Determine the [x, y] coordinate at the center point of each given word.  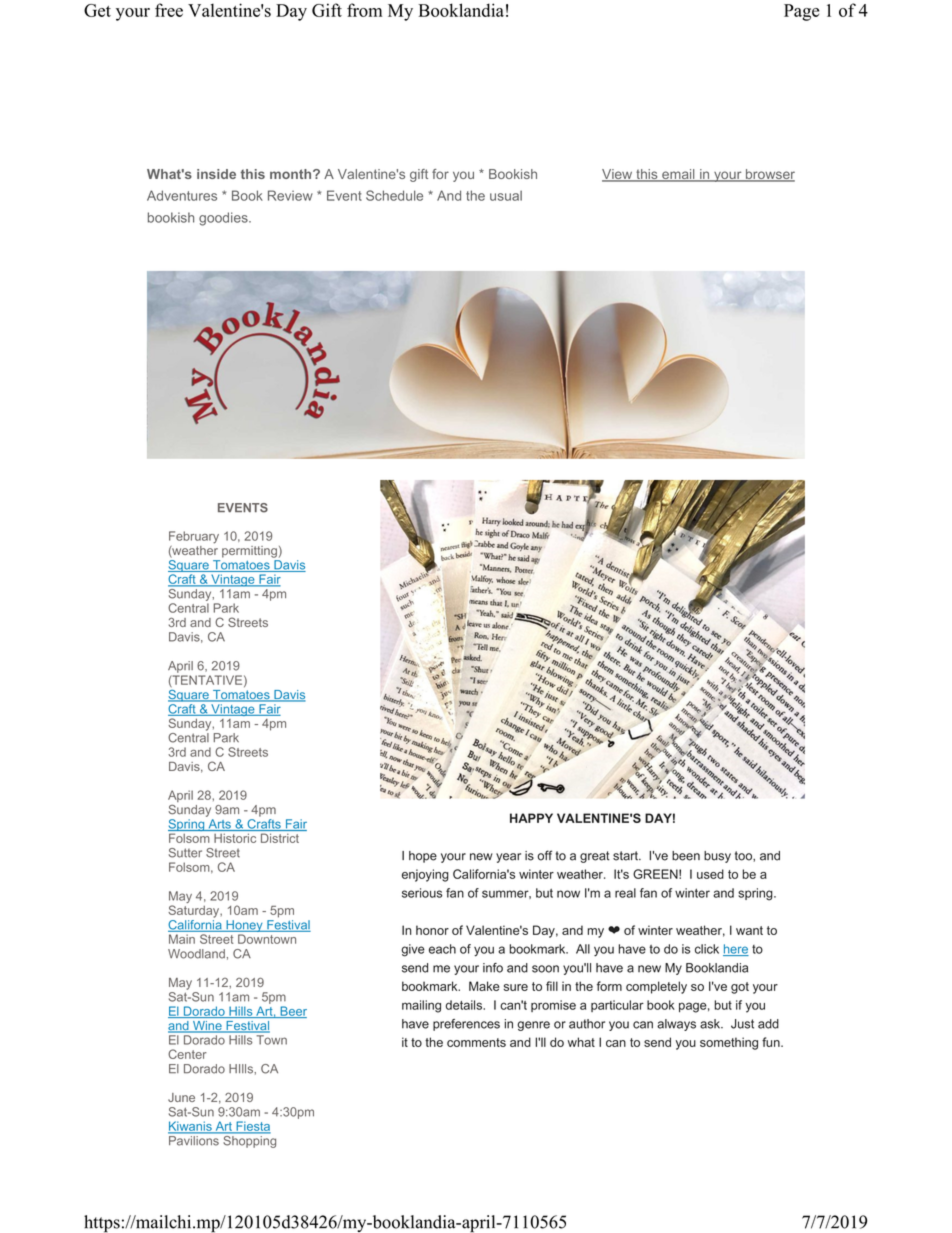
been [686, 856]
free [169, 10]
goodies [224, 219]
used [710, 874]
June [181, 1097]
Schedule [394, 195]
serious [422, 893]
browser [769, 175]
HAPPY [531, 818]
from [364, 10]
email [678, 175]
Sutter [185, 853]
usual [506, 195]
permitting [249, 552]
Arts [219, 825]
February [194, 537]
